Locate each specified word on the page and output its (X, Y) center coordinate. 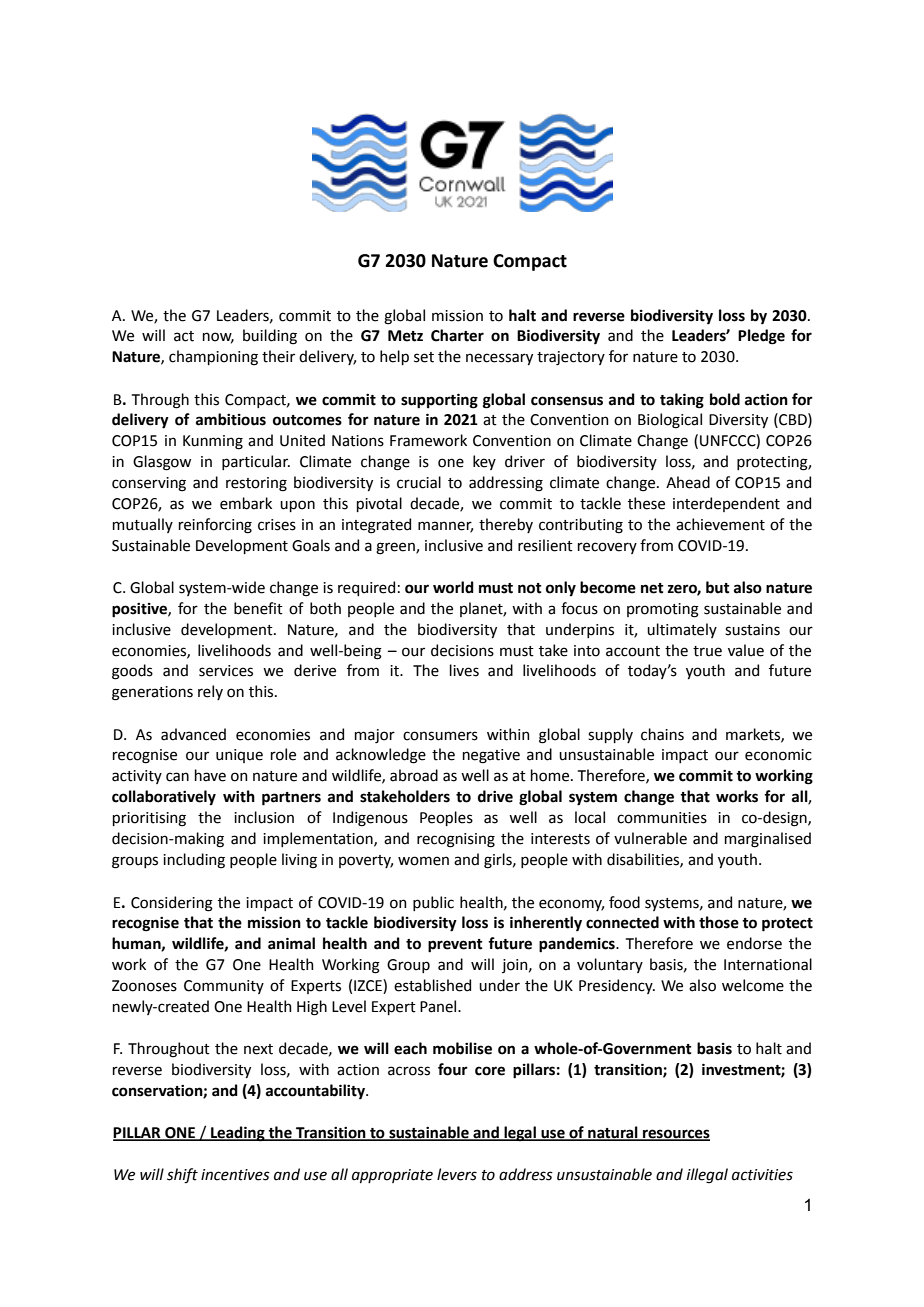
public (433, 903)
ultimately (682, 630)
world (453, 587)
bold (725, 399)
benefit (258, 608)
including (194, 861)
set (424, 357)
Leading (238, 1134)
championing (213, 358)
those (719, 922)
